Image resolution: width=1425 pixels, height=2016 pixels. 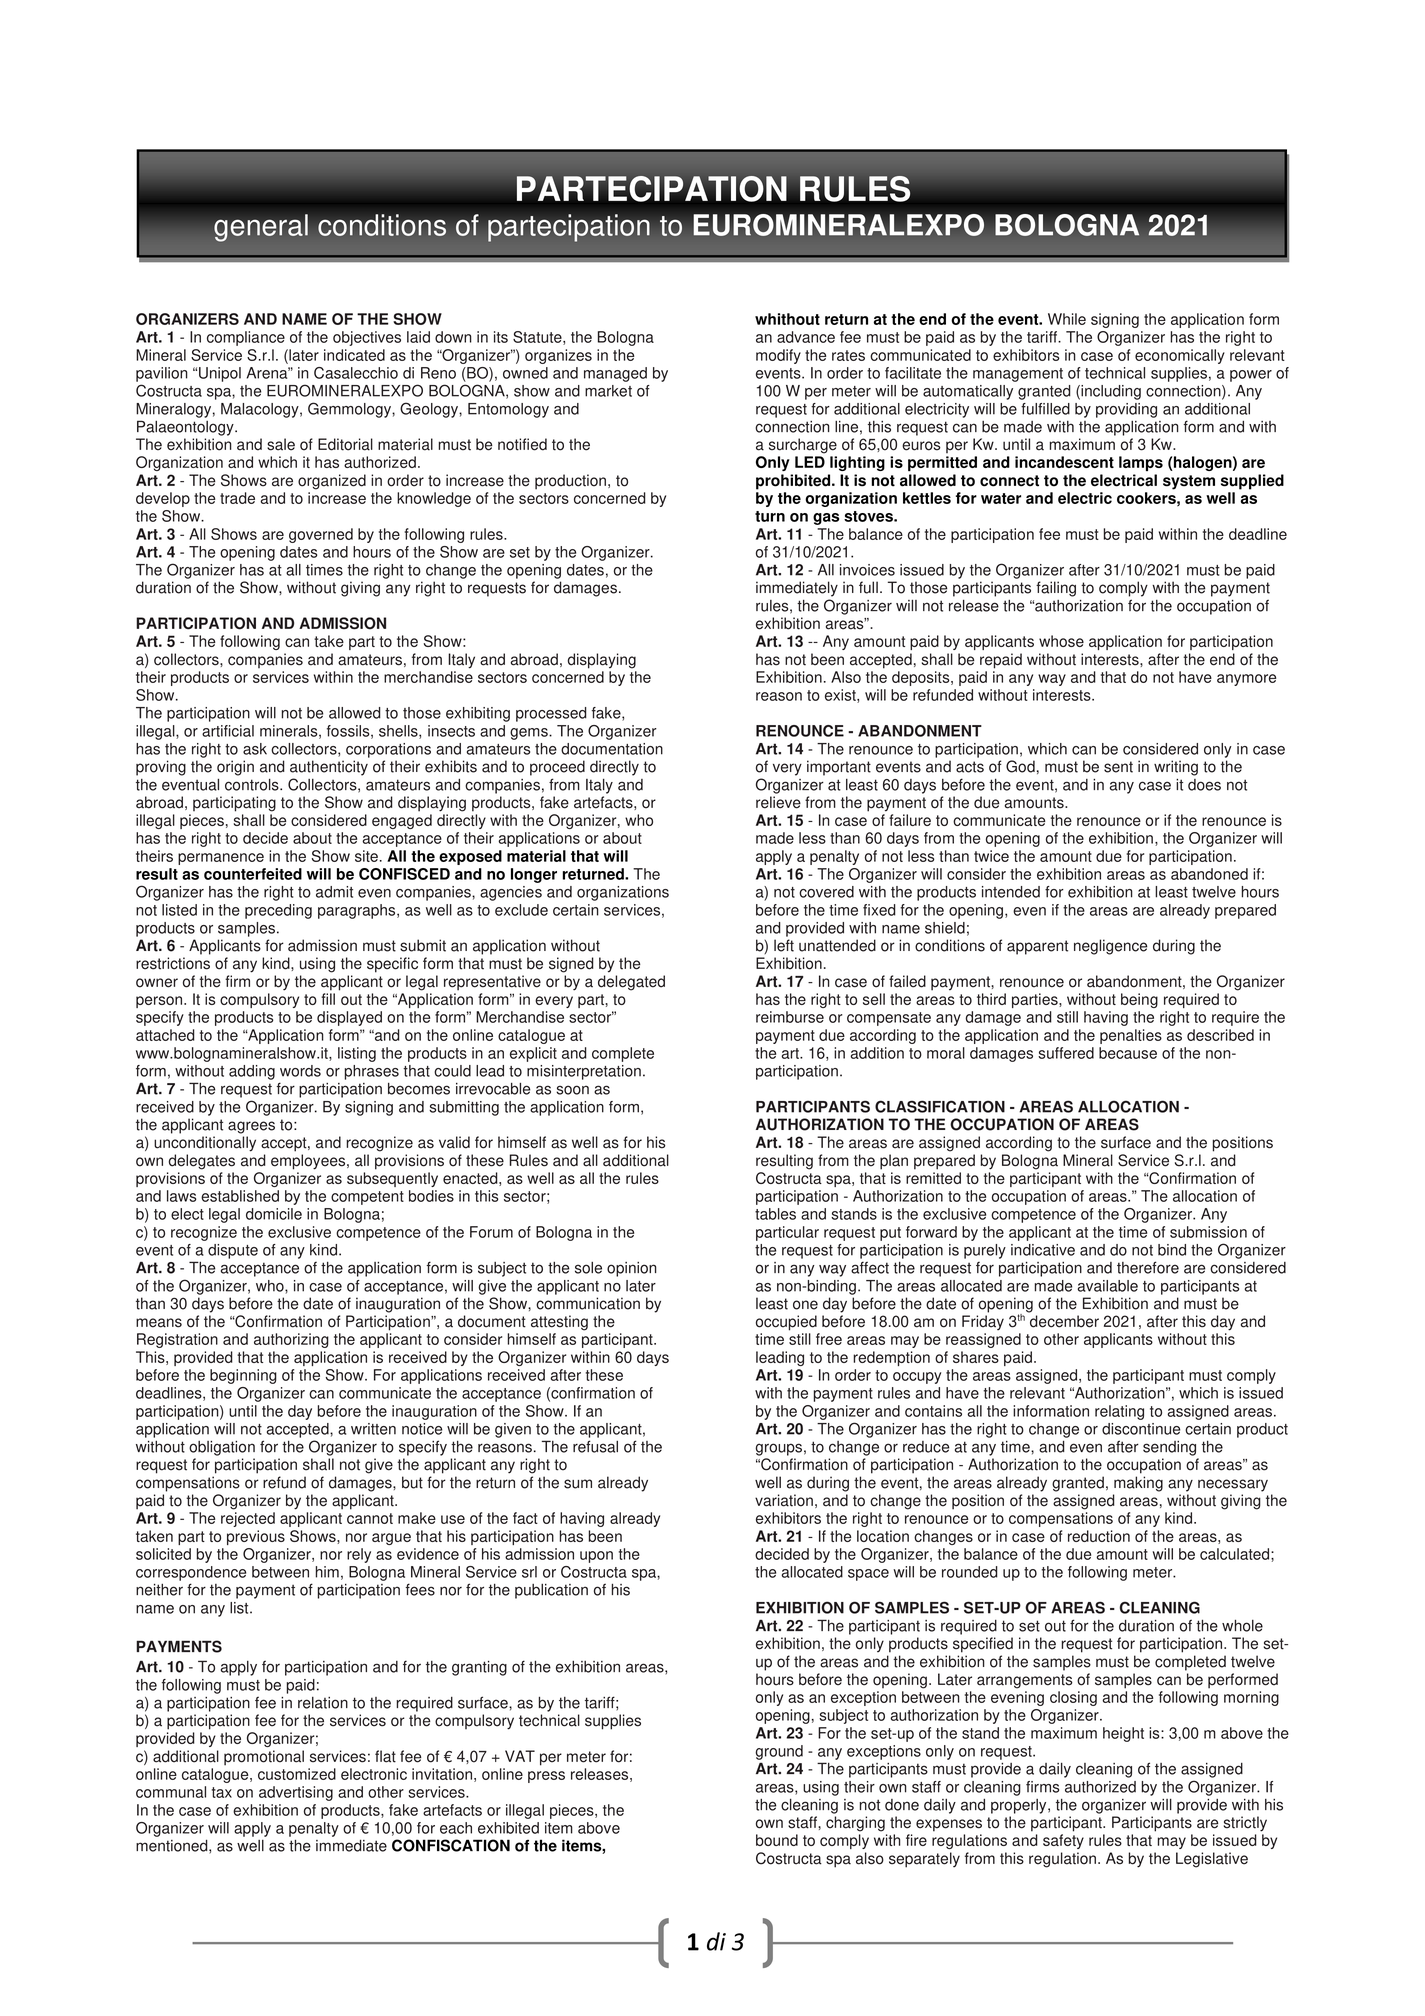 What do you see at coordinates (1128, 1053) in the image?
I see `because` at bounding box center [1128, 1053].
